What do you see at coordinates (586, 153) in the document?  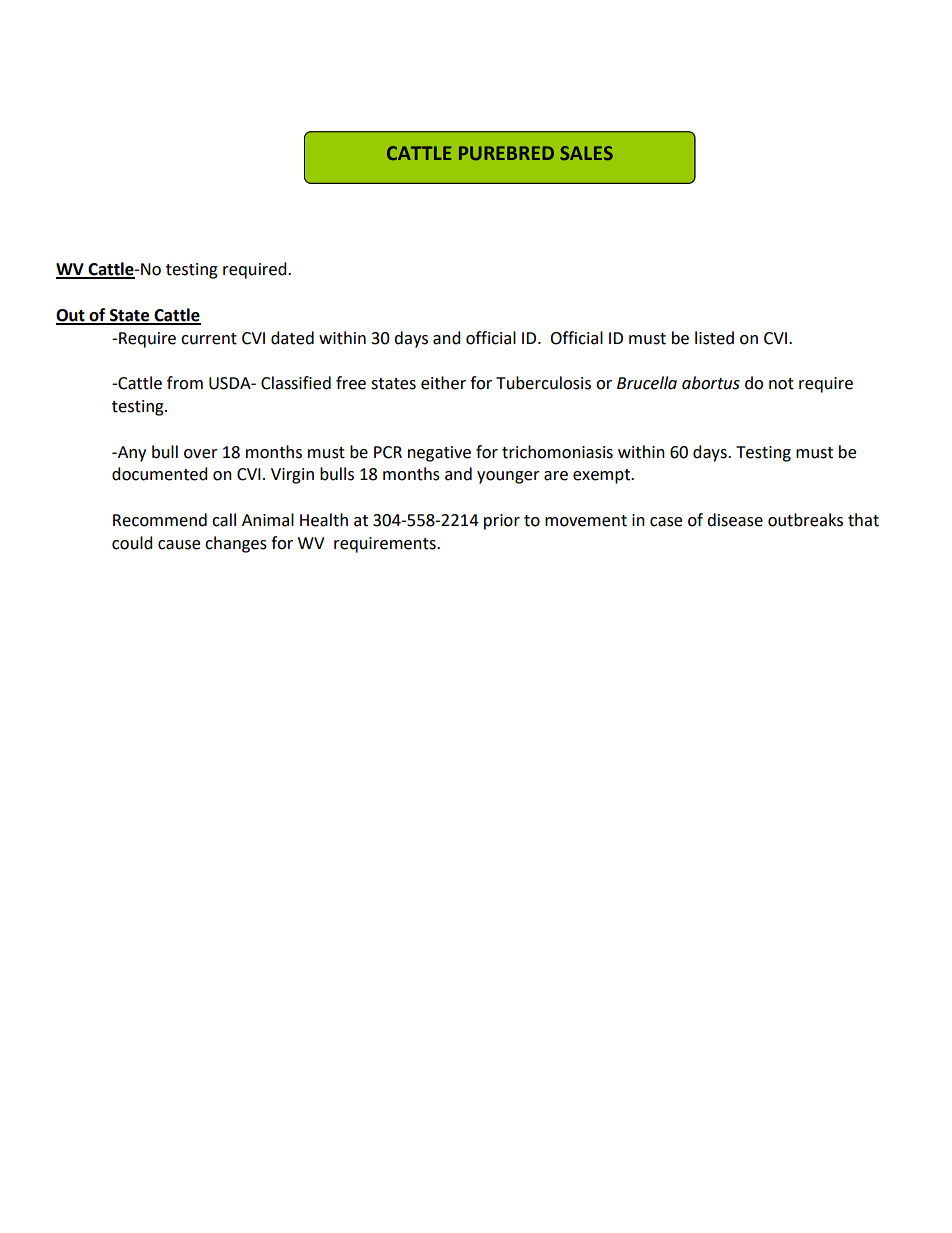 I see `SALES` at bounding box center [586, 153].
